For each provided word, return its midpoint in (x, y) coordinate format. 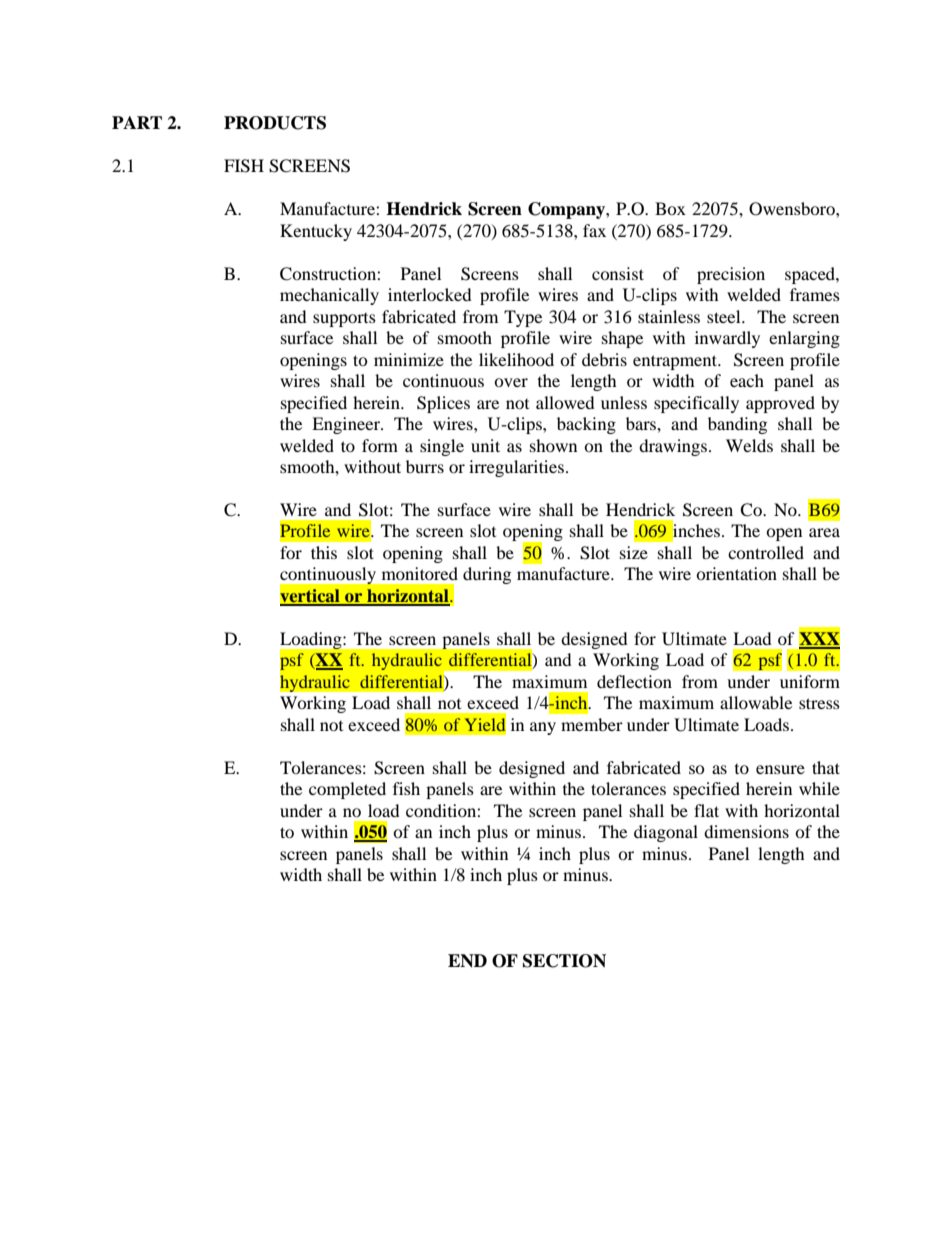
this (324, 552)
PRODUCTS (275, 123)
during (487, 575)
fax (594, 230)
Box (670, 208)
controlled (766, 552)
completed (347, 790)
